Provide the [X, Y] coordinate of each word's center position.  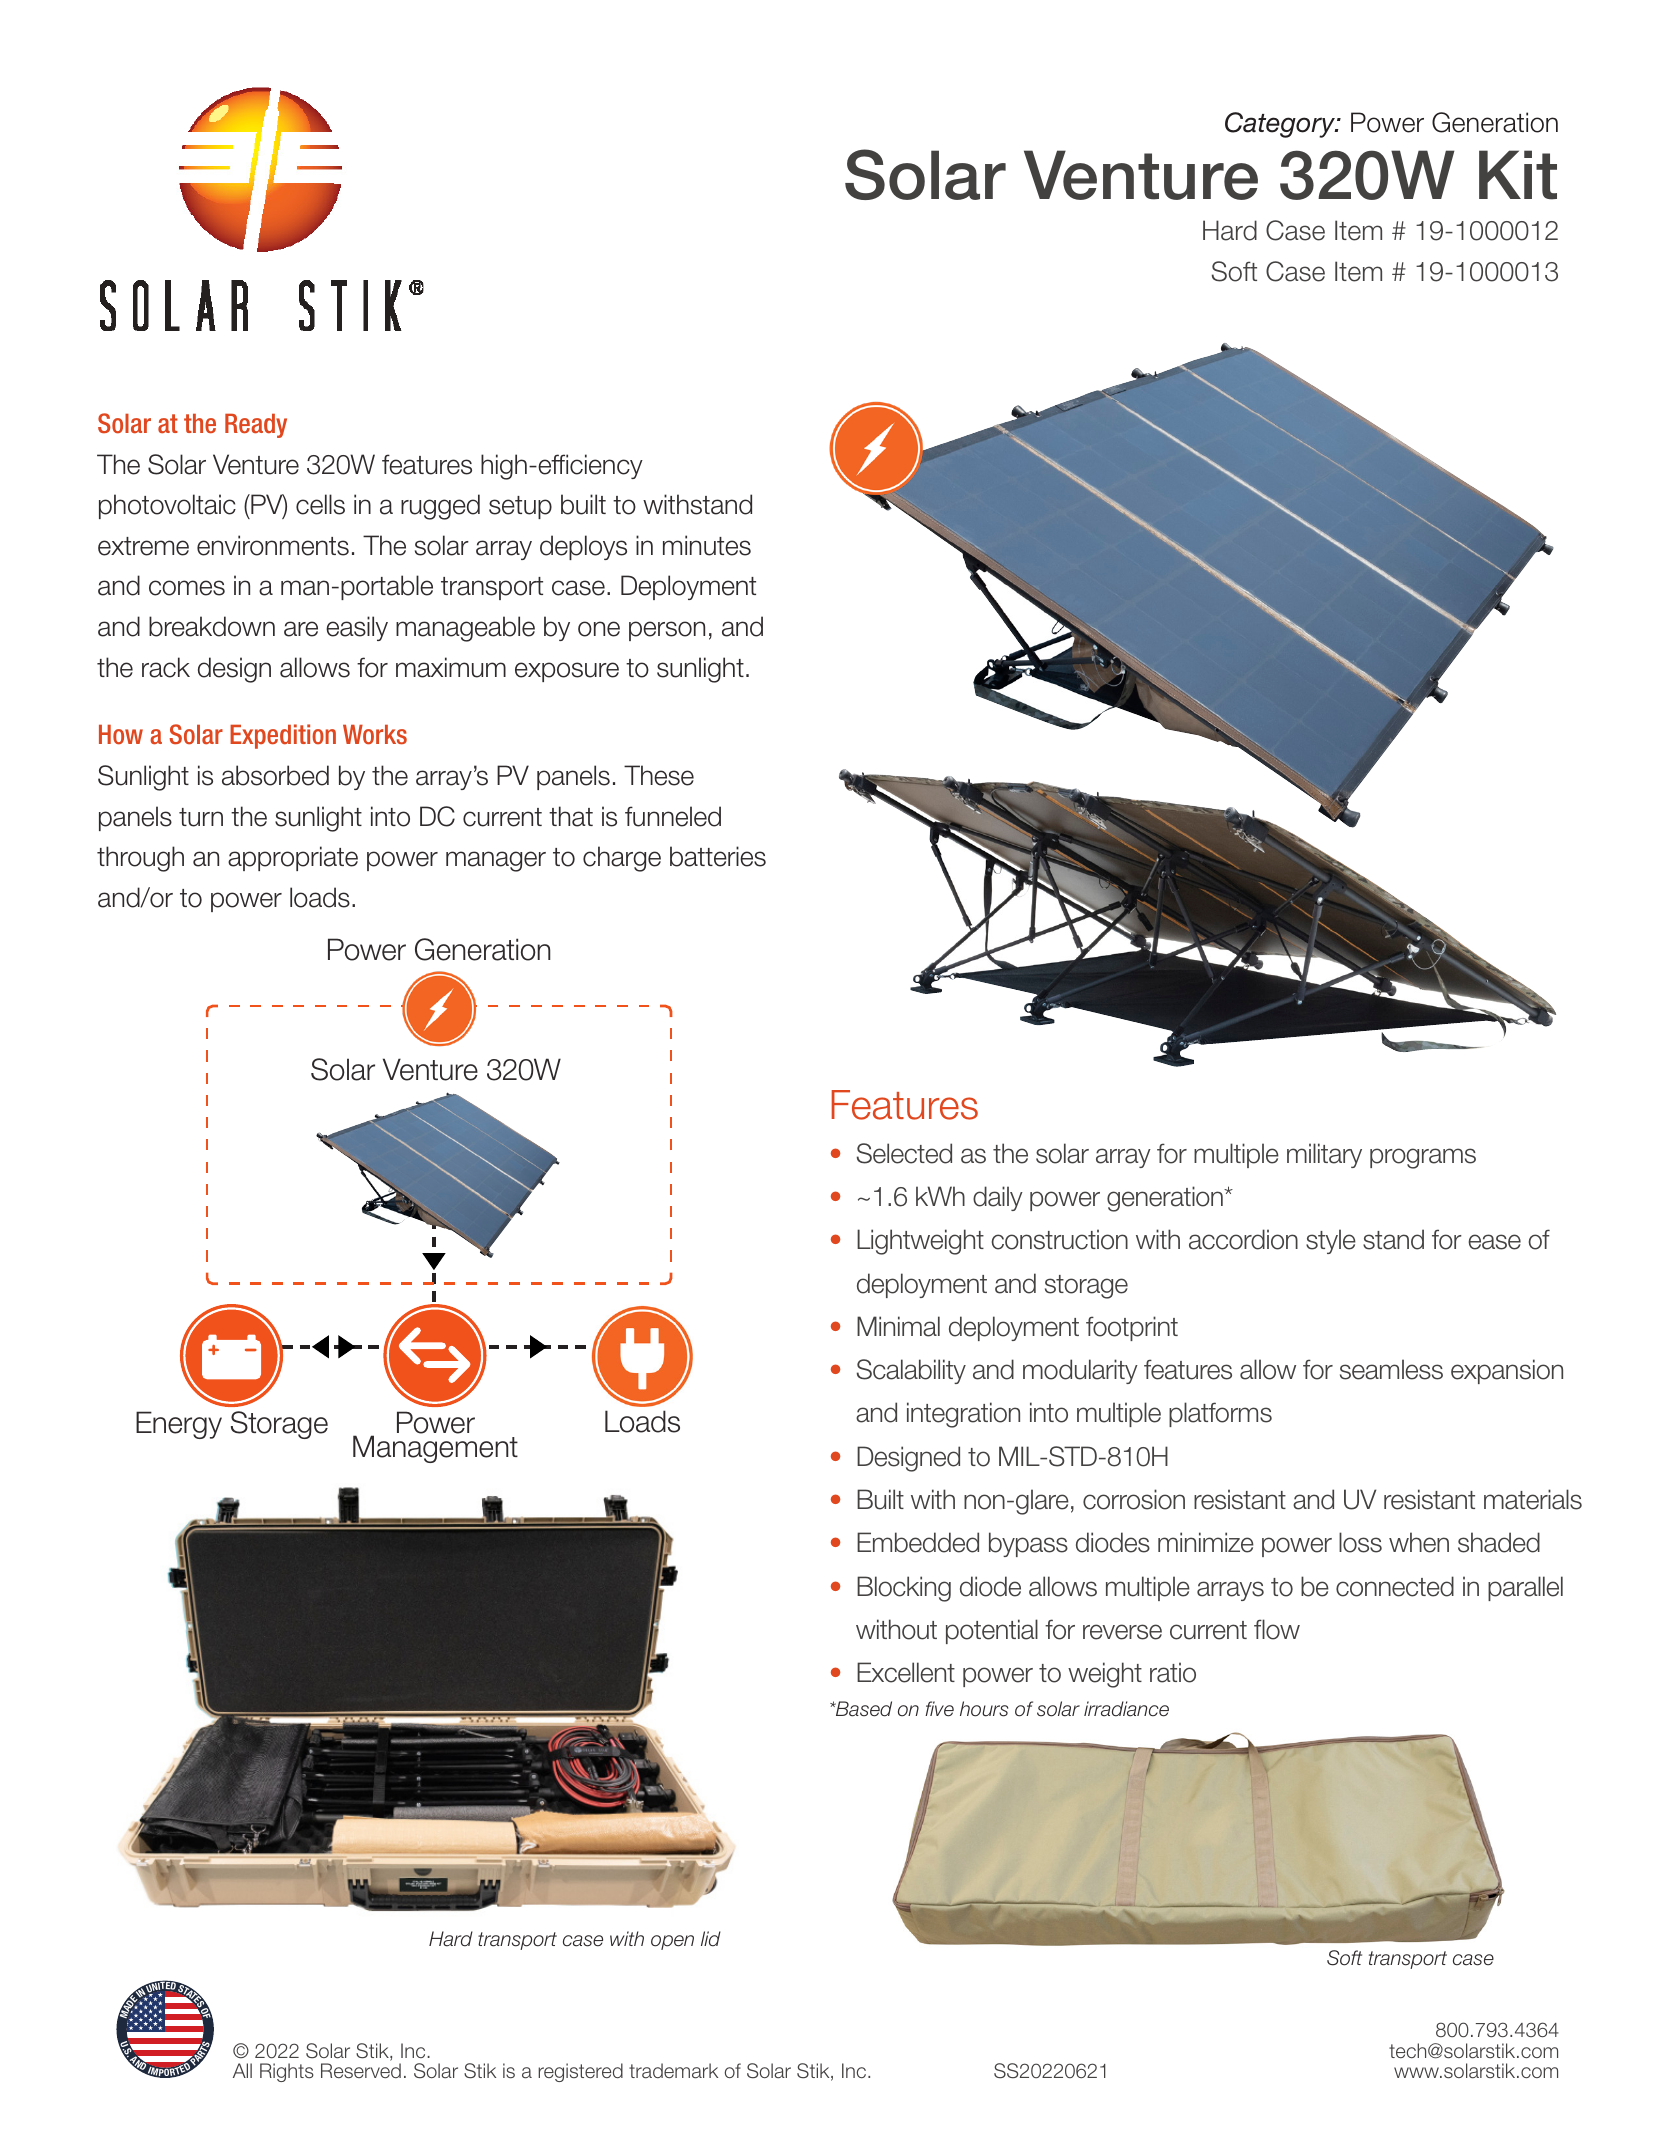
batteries [718, 856]
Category [1281, 125]
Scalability [911, 1371]
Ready [256, 426]
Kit [1518, 175]
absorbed [275, 775]
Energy [179, 1425]
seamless [1391, 1369]
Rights [287, 2072]
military [1324, 1155]
